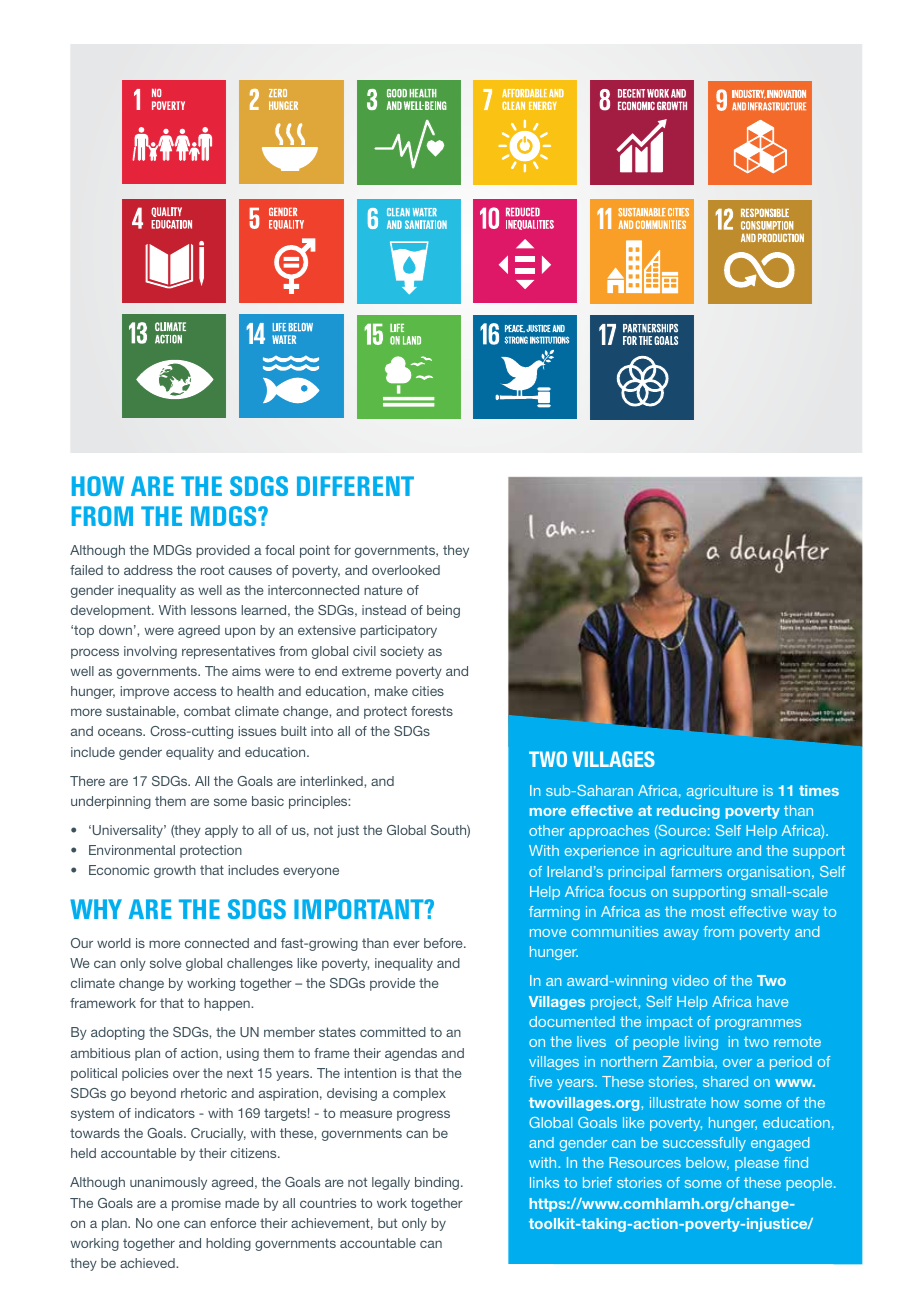 This page has height=1308, width=924. Describe the element at coordinates (819, 790) in the page. I see `times` at that location.
